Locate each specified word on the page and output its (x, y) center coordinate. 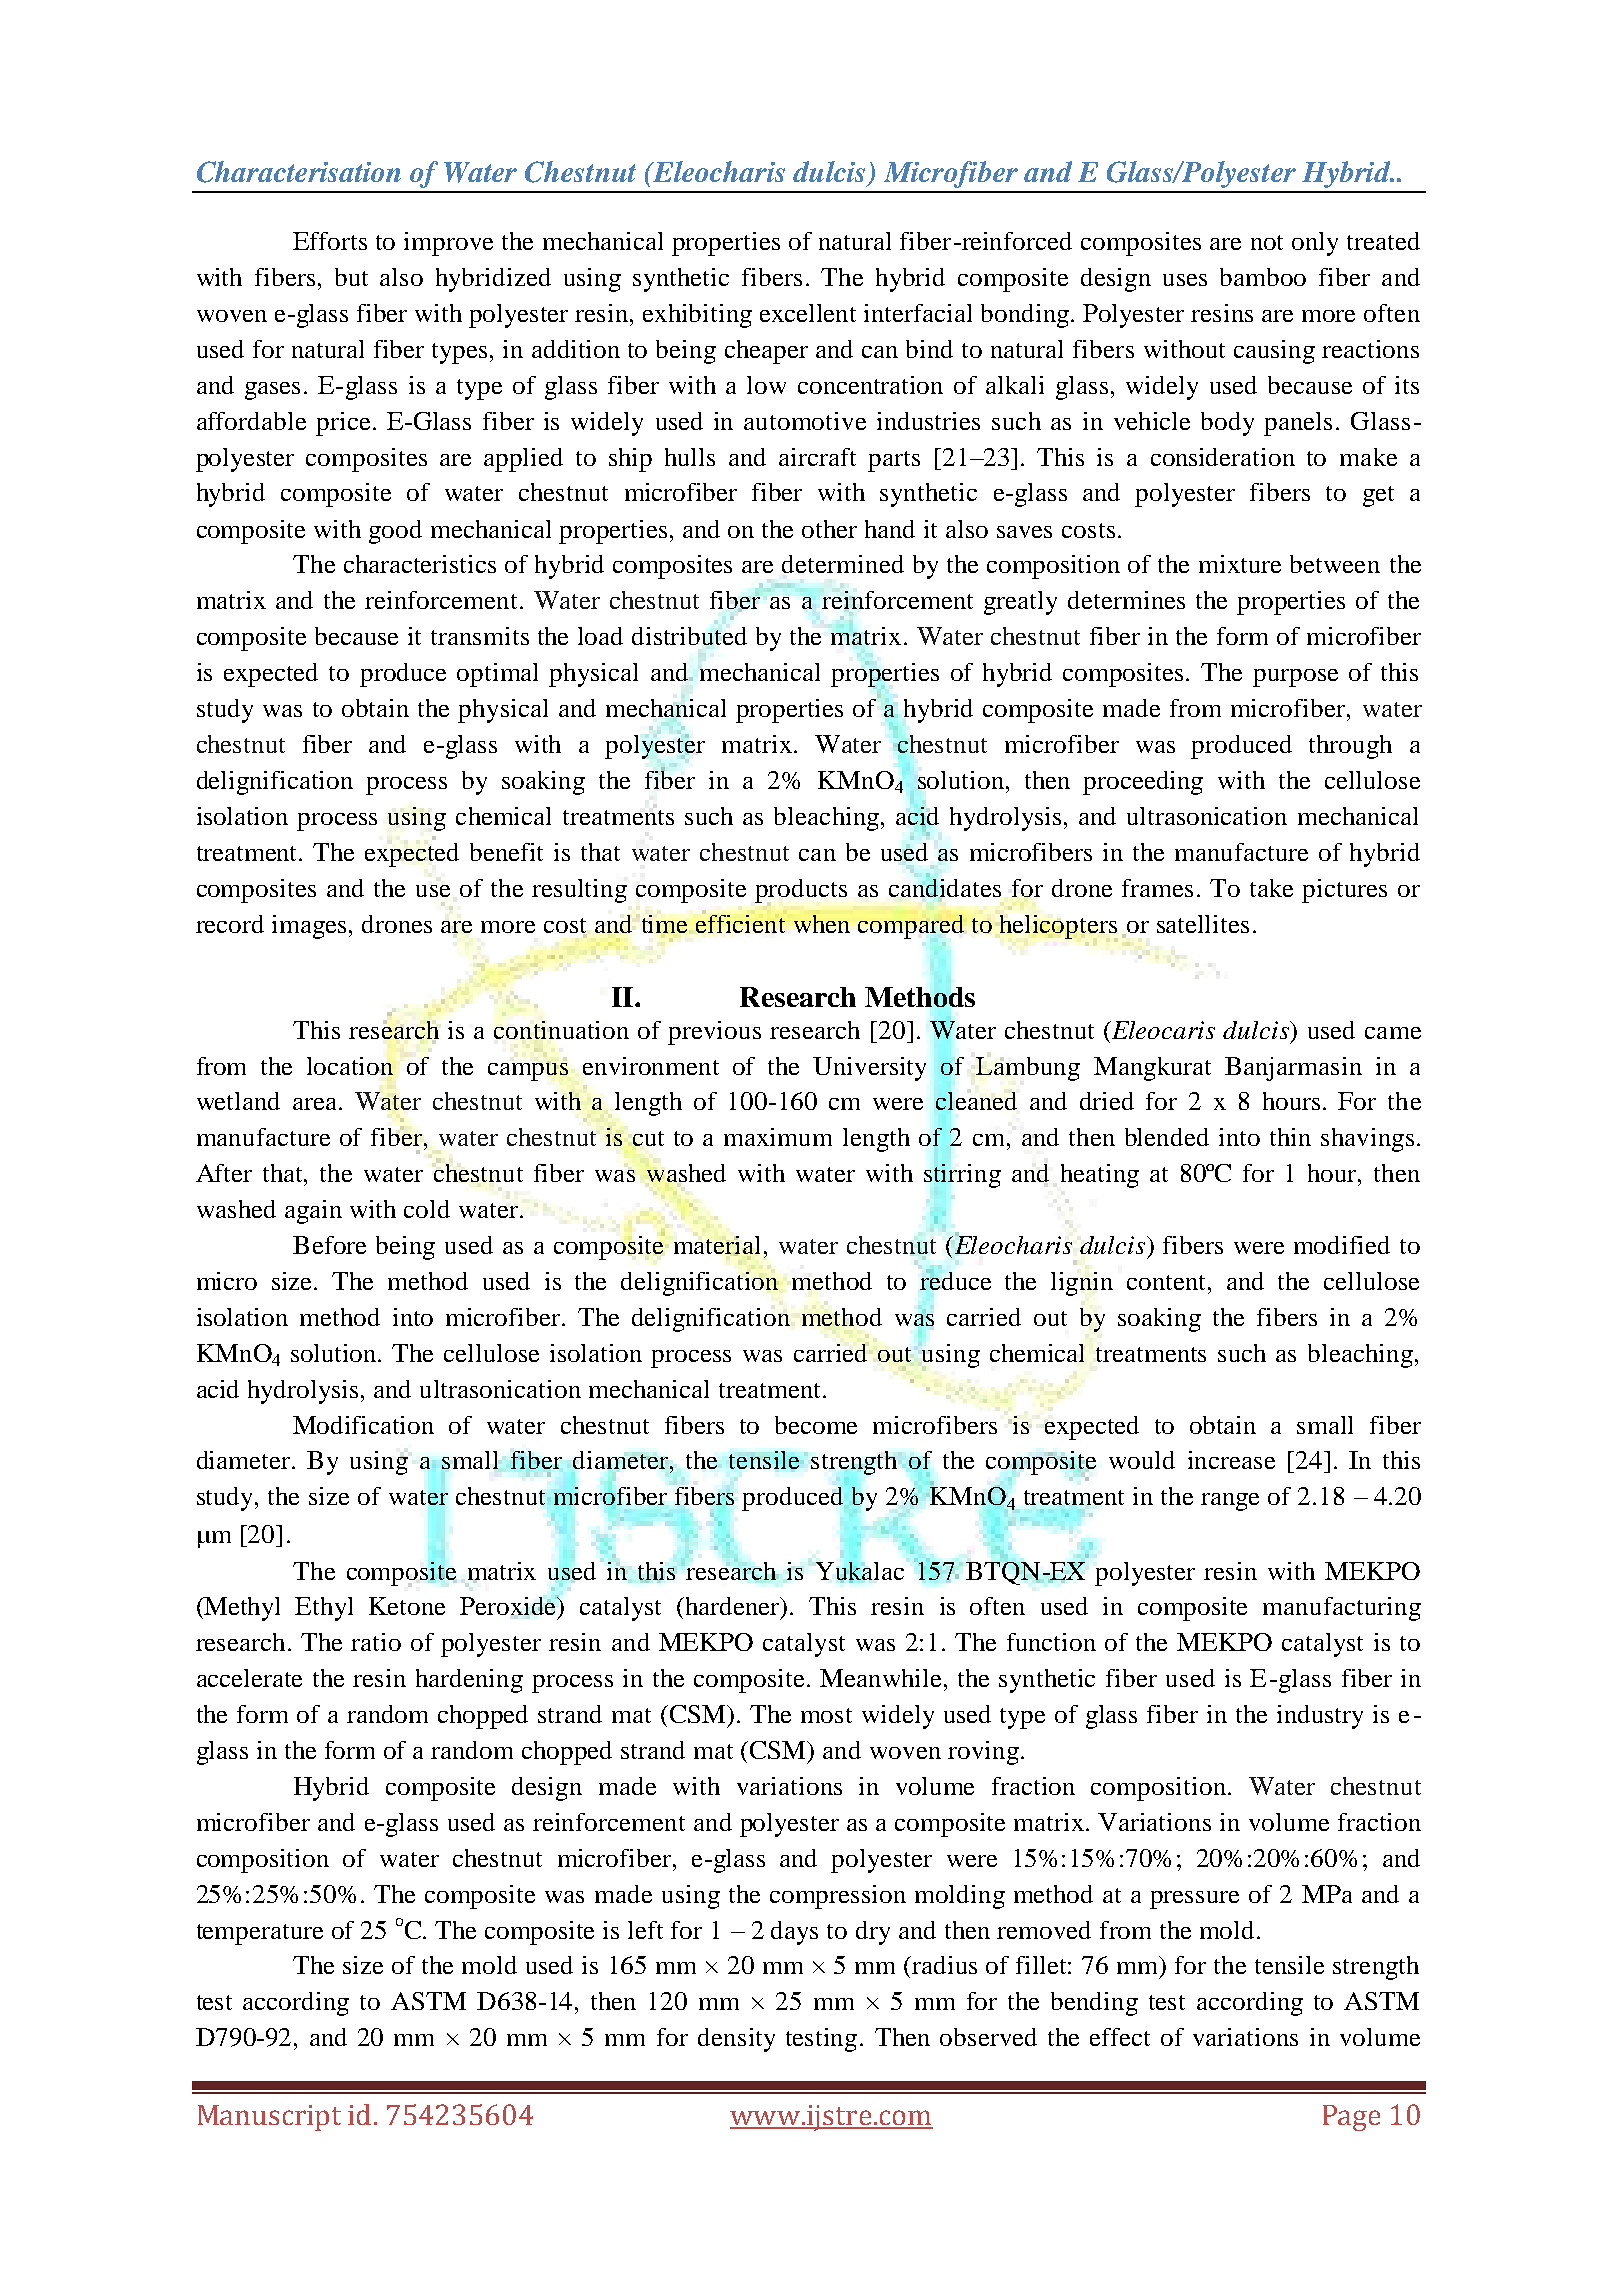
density (736, 2040)
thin (1290, 1137)
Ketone (407, 1606)
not (1267, 242)
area (316, 1104)
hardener (732, 1607)
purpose (1295, 678)
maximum (778, 1137)
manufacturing (1342, 1609)
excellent (808, 313)
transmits (480, 636)
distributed (689, 636)
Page (1351, 2118)
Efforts (330, 241)
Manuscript (269, 2118)
